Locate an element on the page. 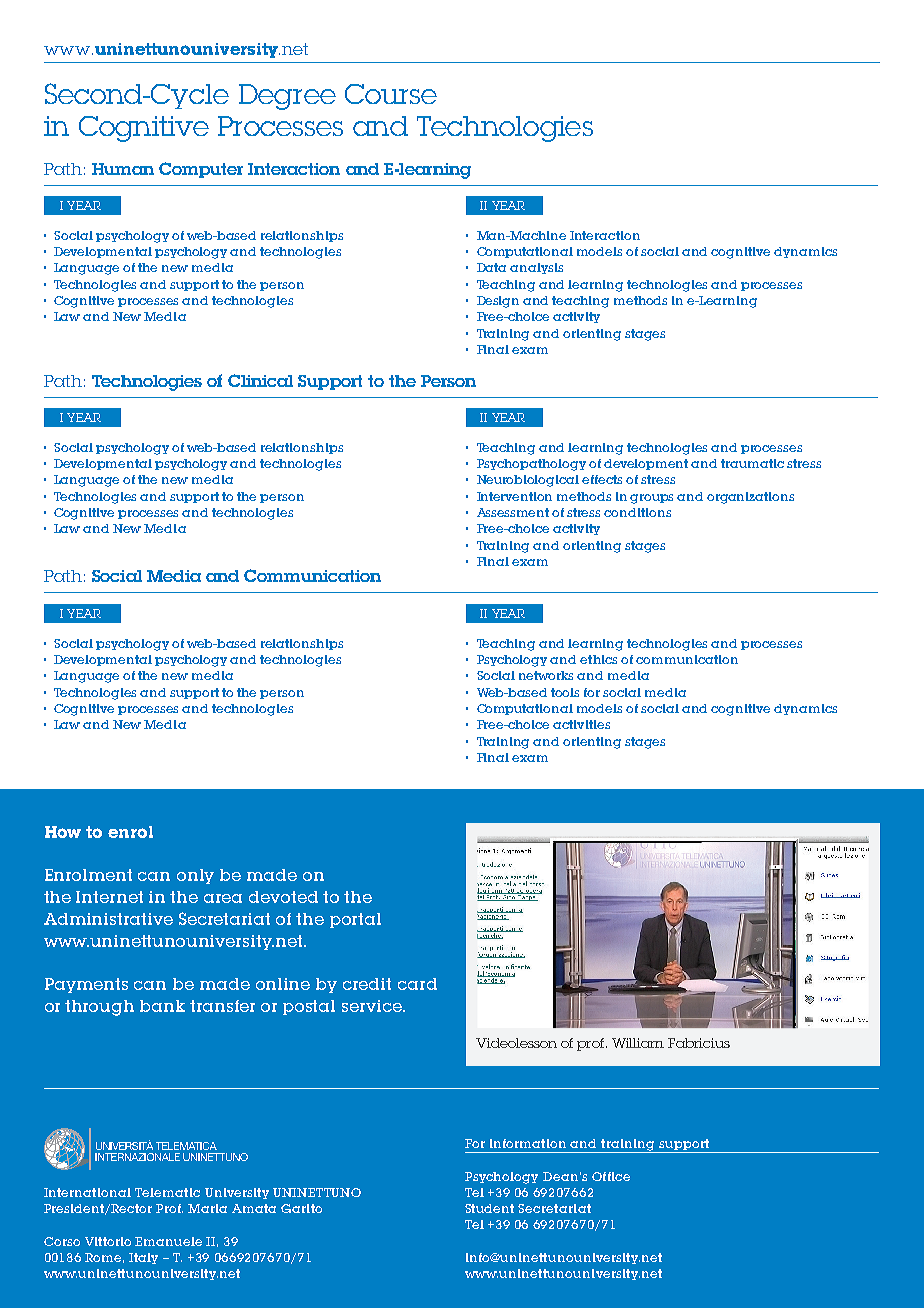 This document has width=924, height=1308. portal is located at coordinates (355, 920).
